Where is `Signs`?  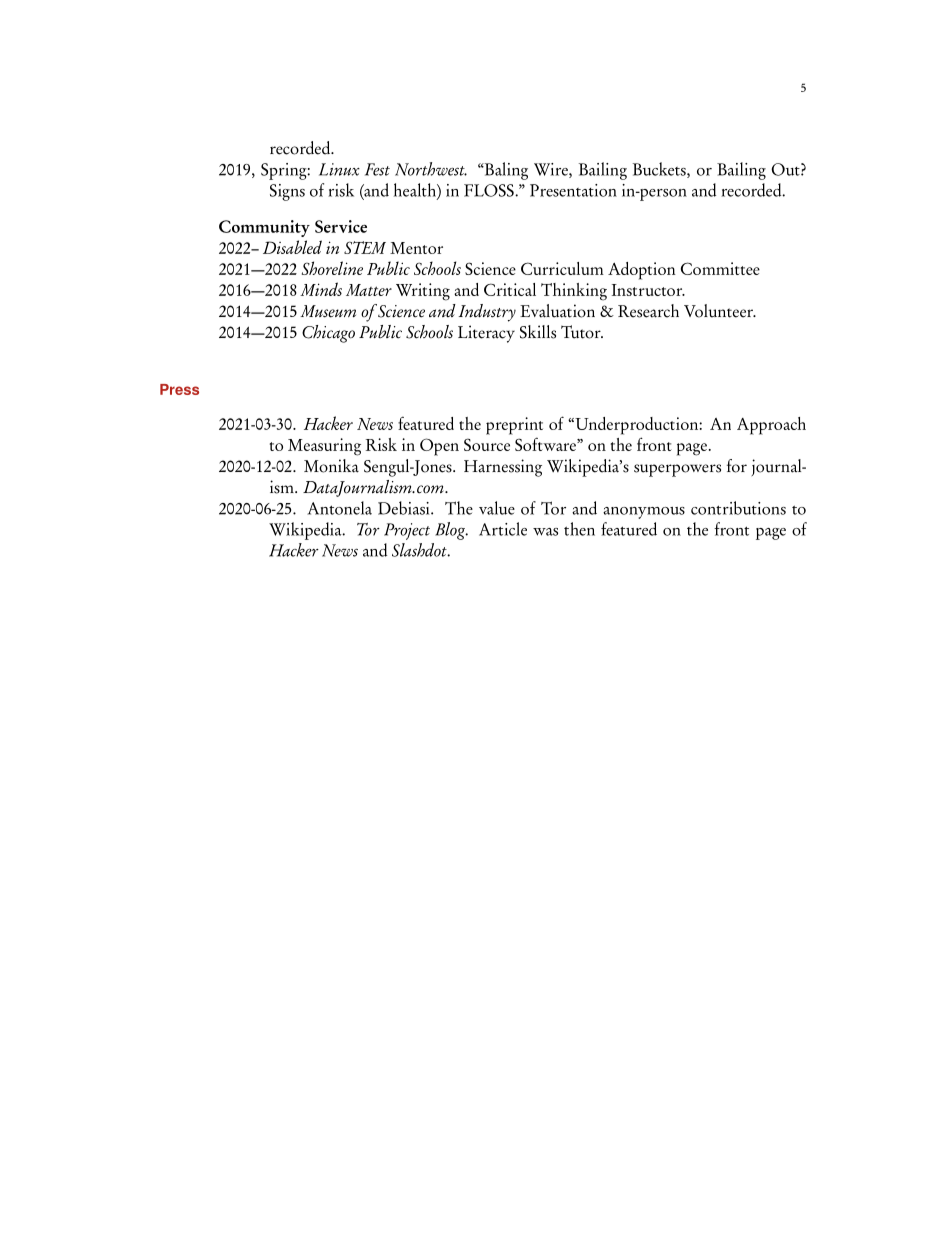
Signs is located at coordinates (287, 192).
